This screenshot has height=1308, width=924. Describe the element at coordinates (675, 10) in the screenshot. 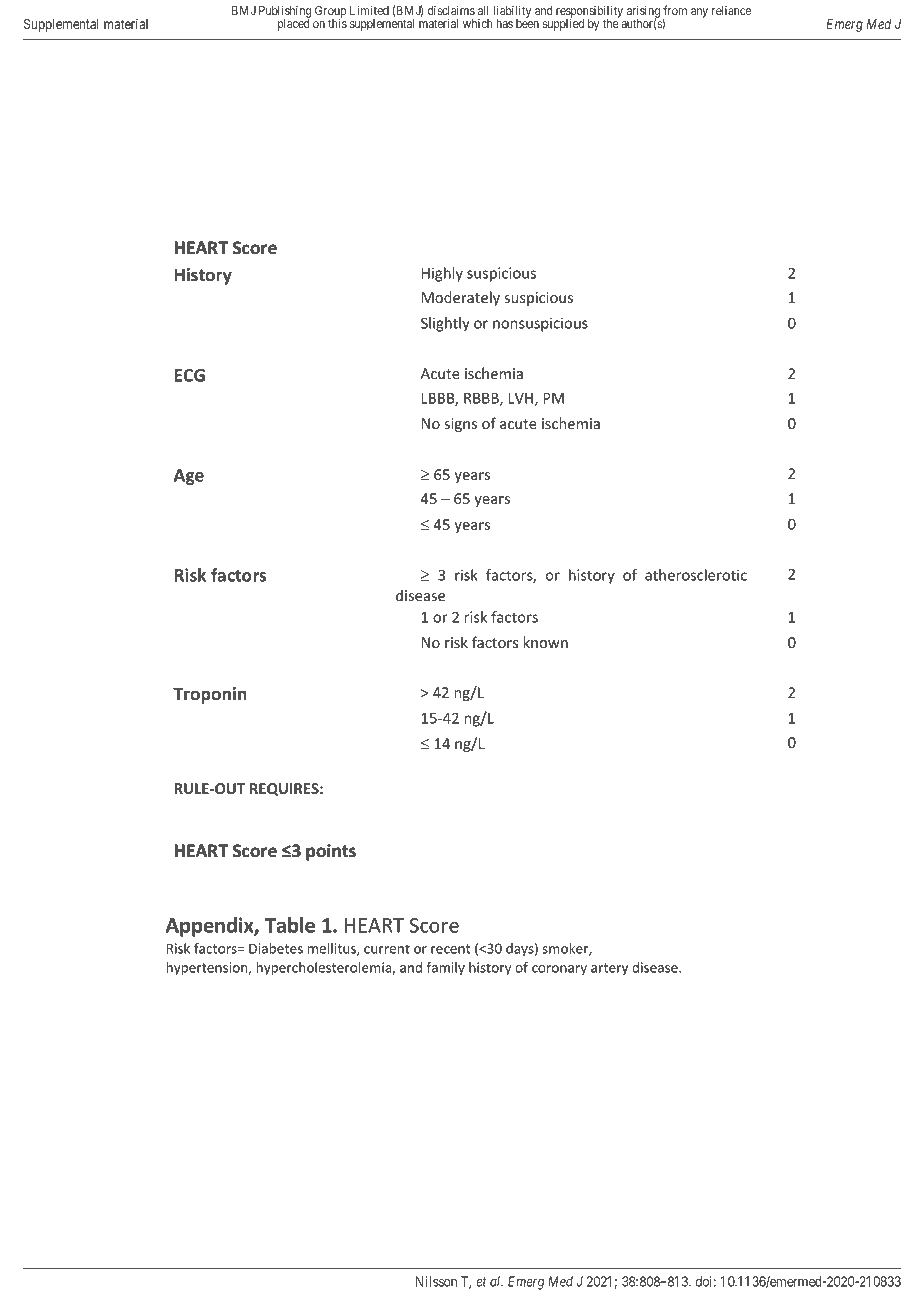

I see `from` at that location.
